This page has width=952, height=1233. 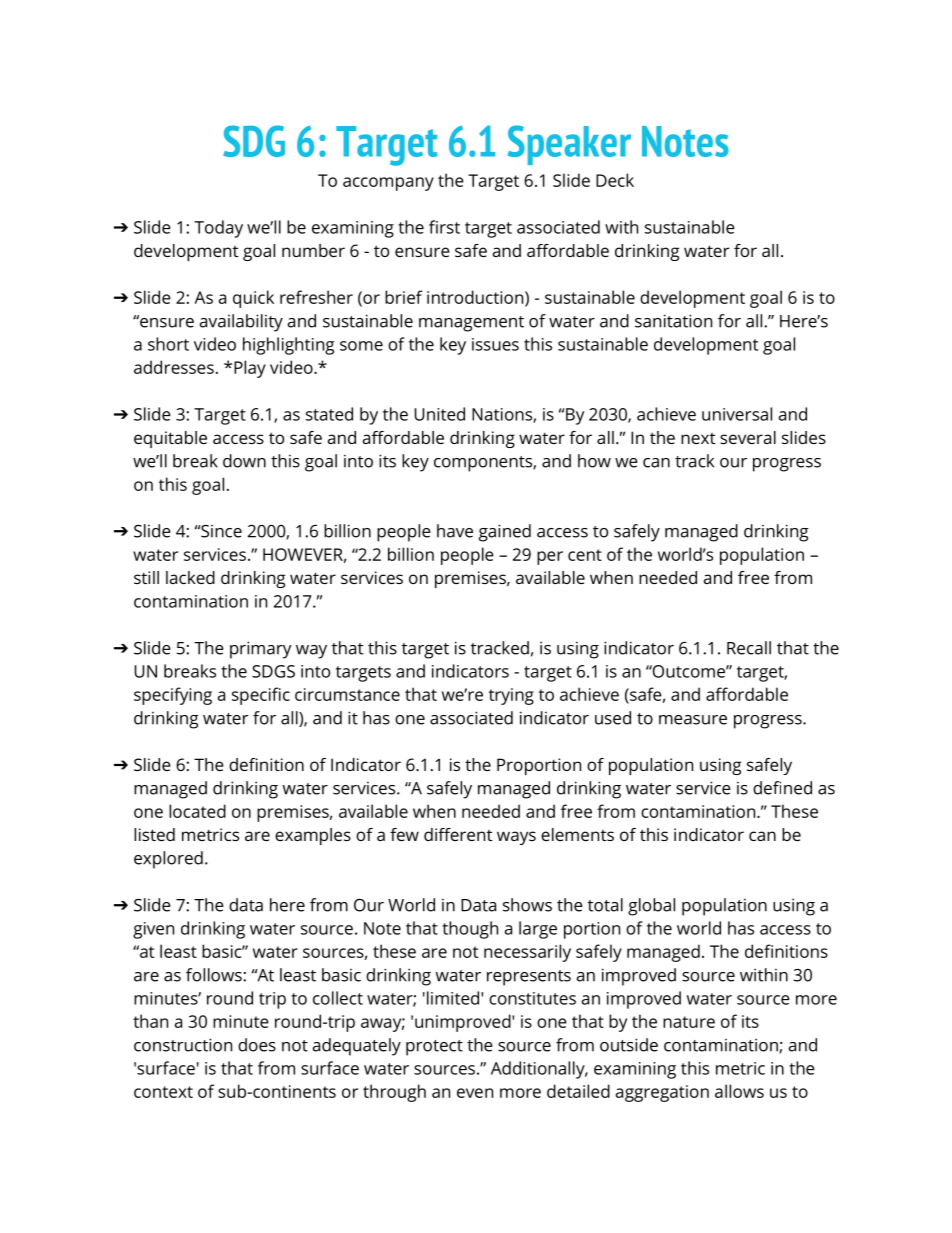 What do you see at coordinates (615, 180) in the page?
I see `Deck` at bounding box center [615, 180].
